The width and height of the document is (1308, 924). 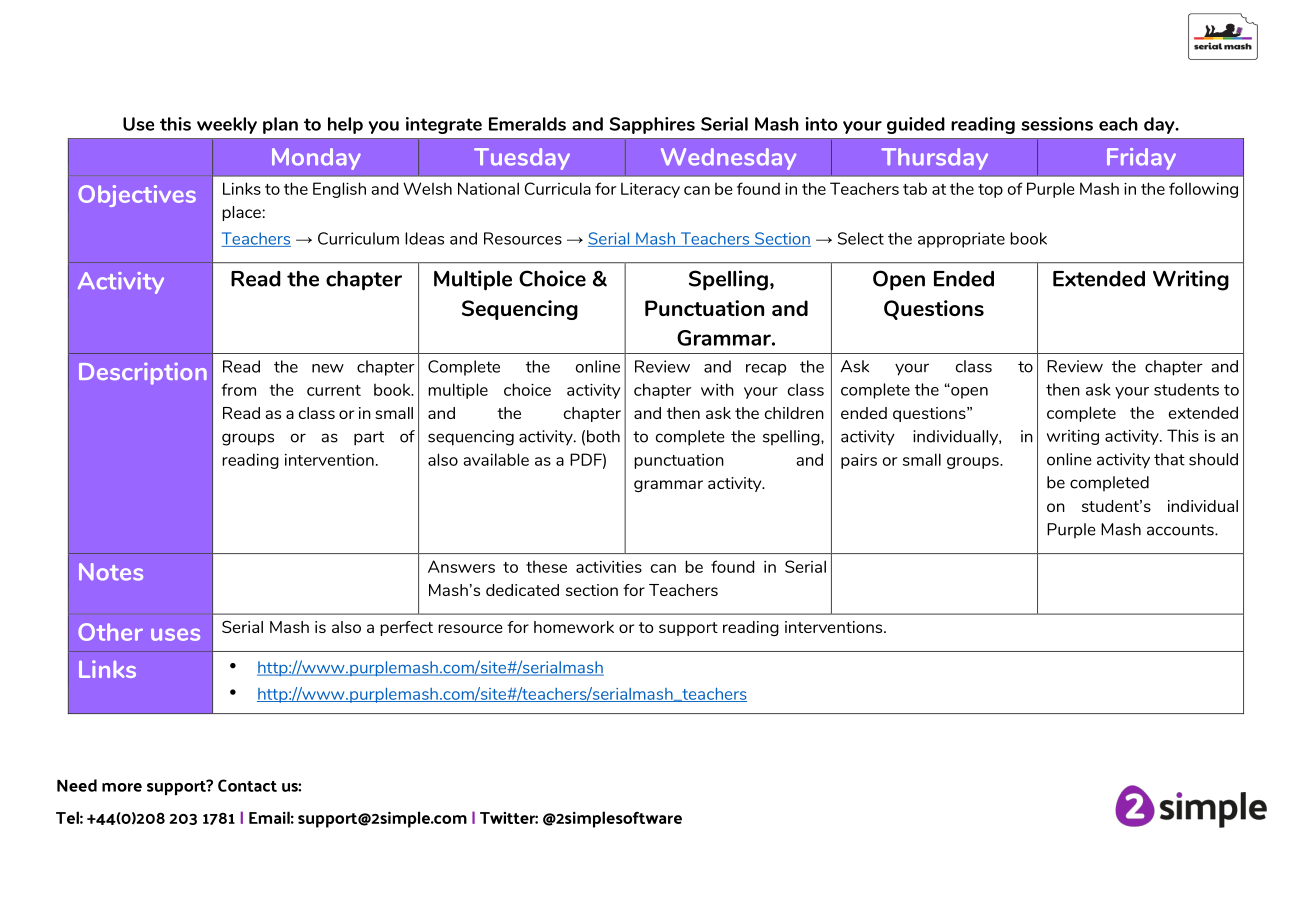 What do you see at coordinates (247, 785) in the document?
I see `Contact` at bounding box center [247, 785].
